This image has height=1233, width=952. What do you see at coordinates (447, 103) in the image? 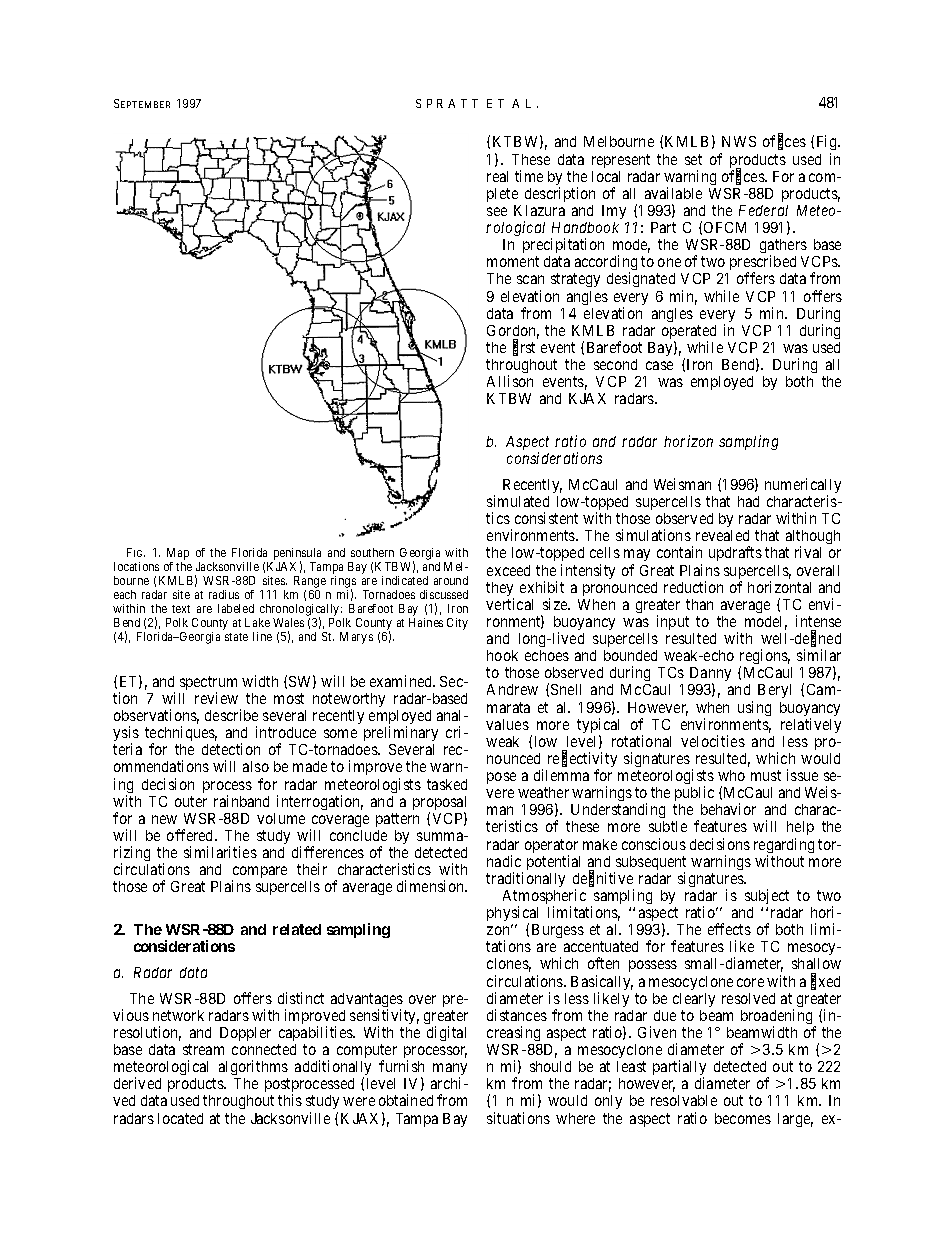
I see `SPRATT` at bounding box center [447, 103].
